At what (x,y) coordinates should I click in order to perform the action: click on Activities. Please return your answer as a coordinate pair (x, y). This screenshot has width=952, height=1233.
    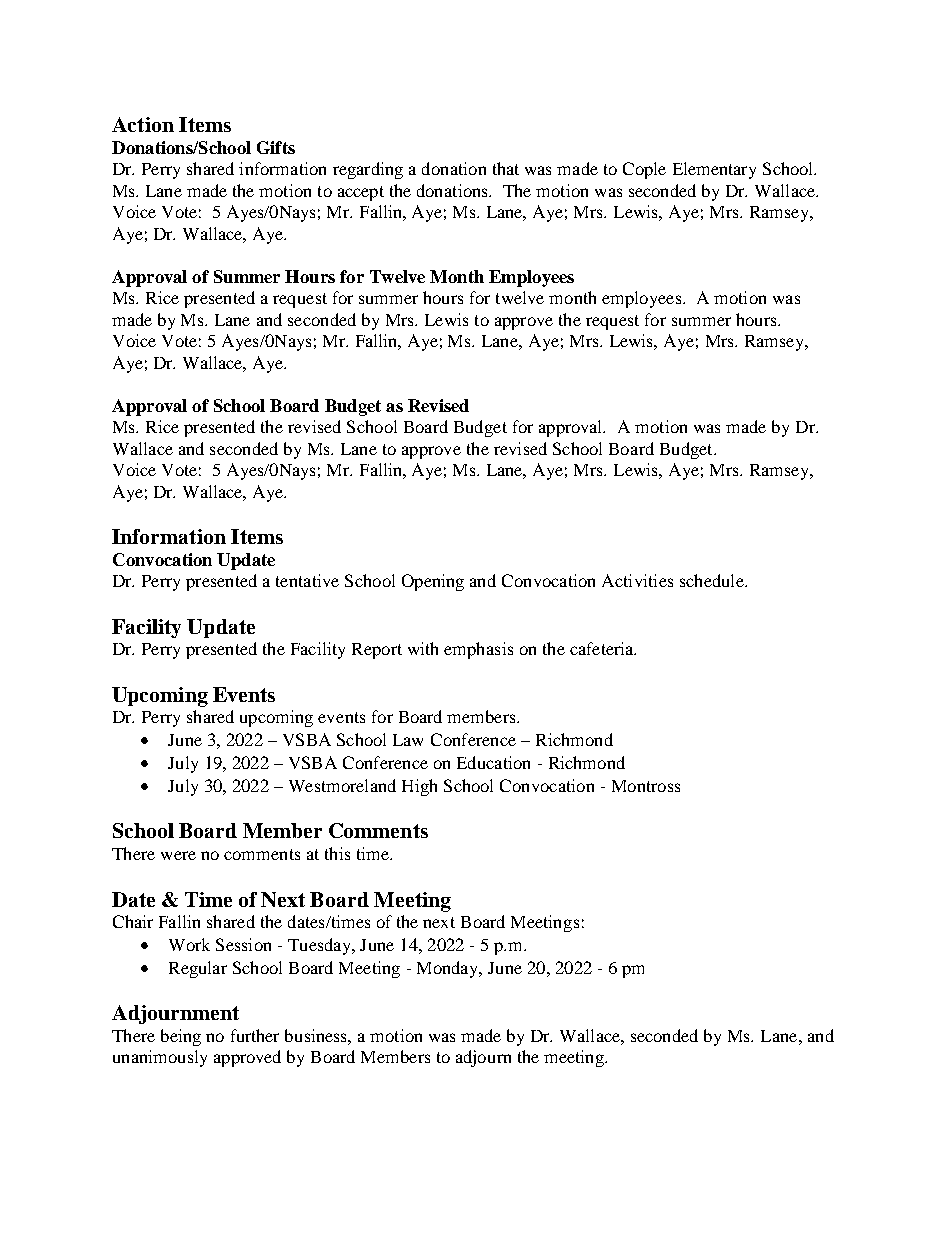
    Looking at the image, I should click on (637, 580).
